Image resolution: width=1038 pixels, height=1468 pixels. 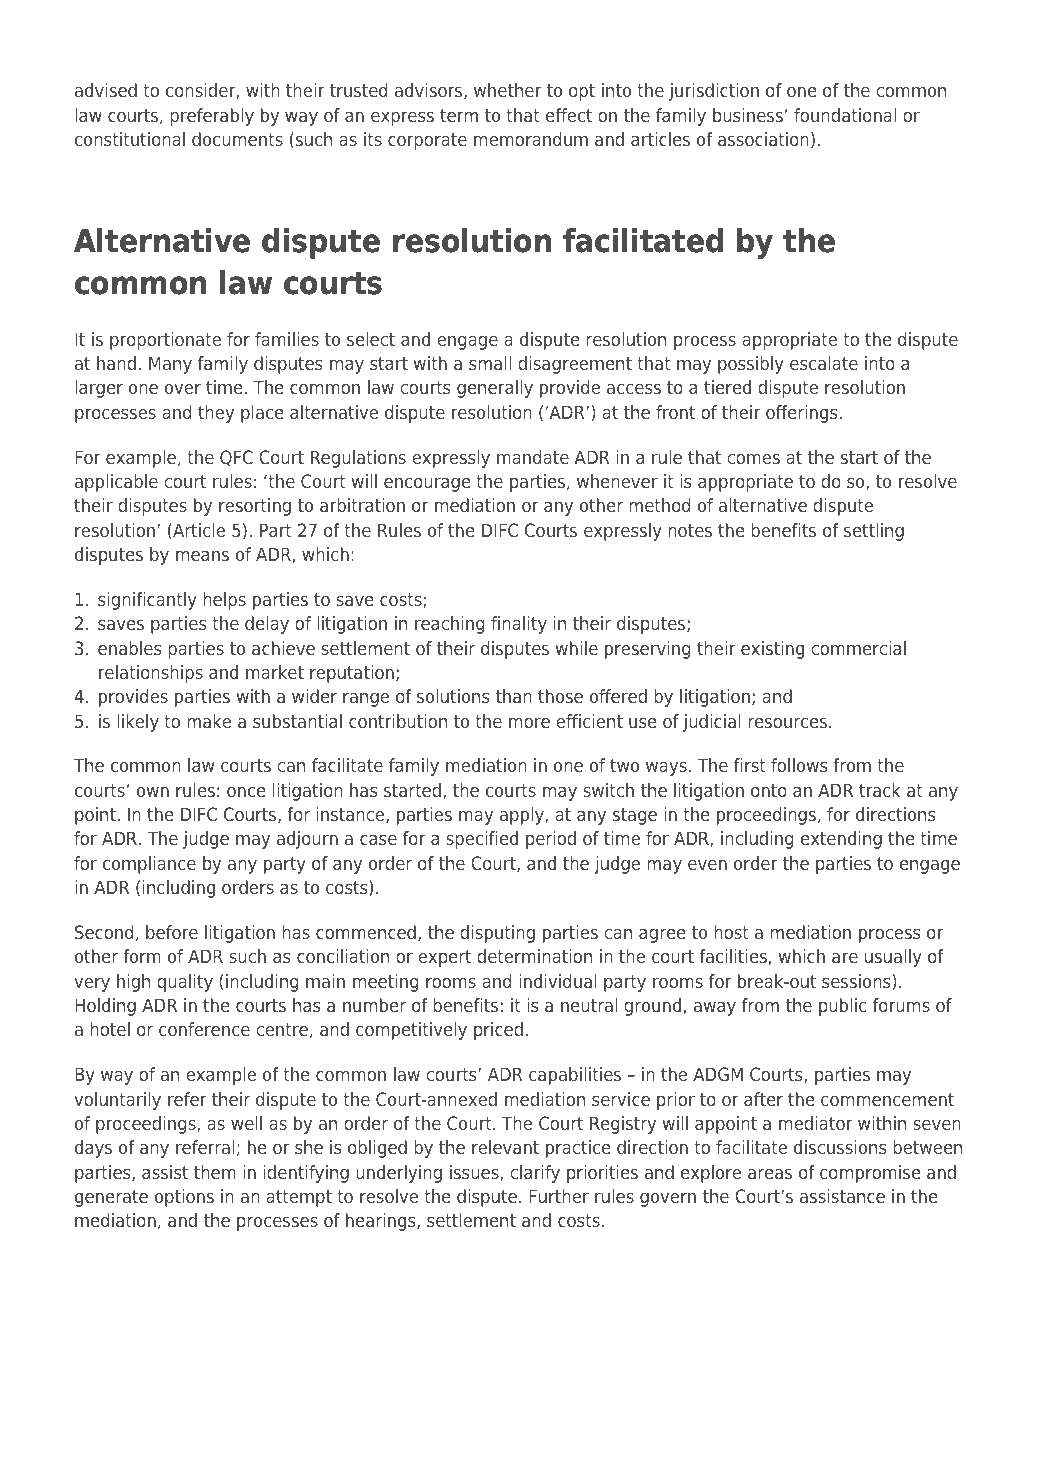 I want to click on commercial, so click(x=858, y=648).
